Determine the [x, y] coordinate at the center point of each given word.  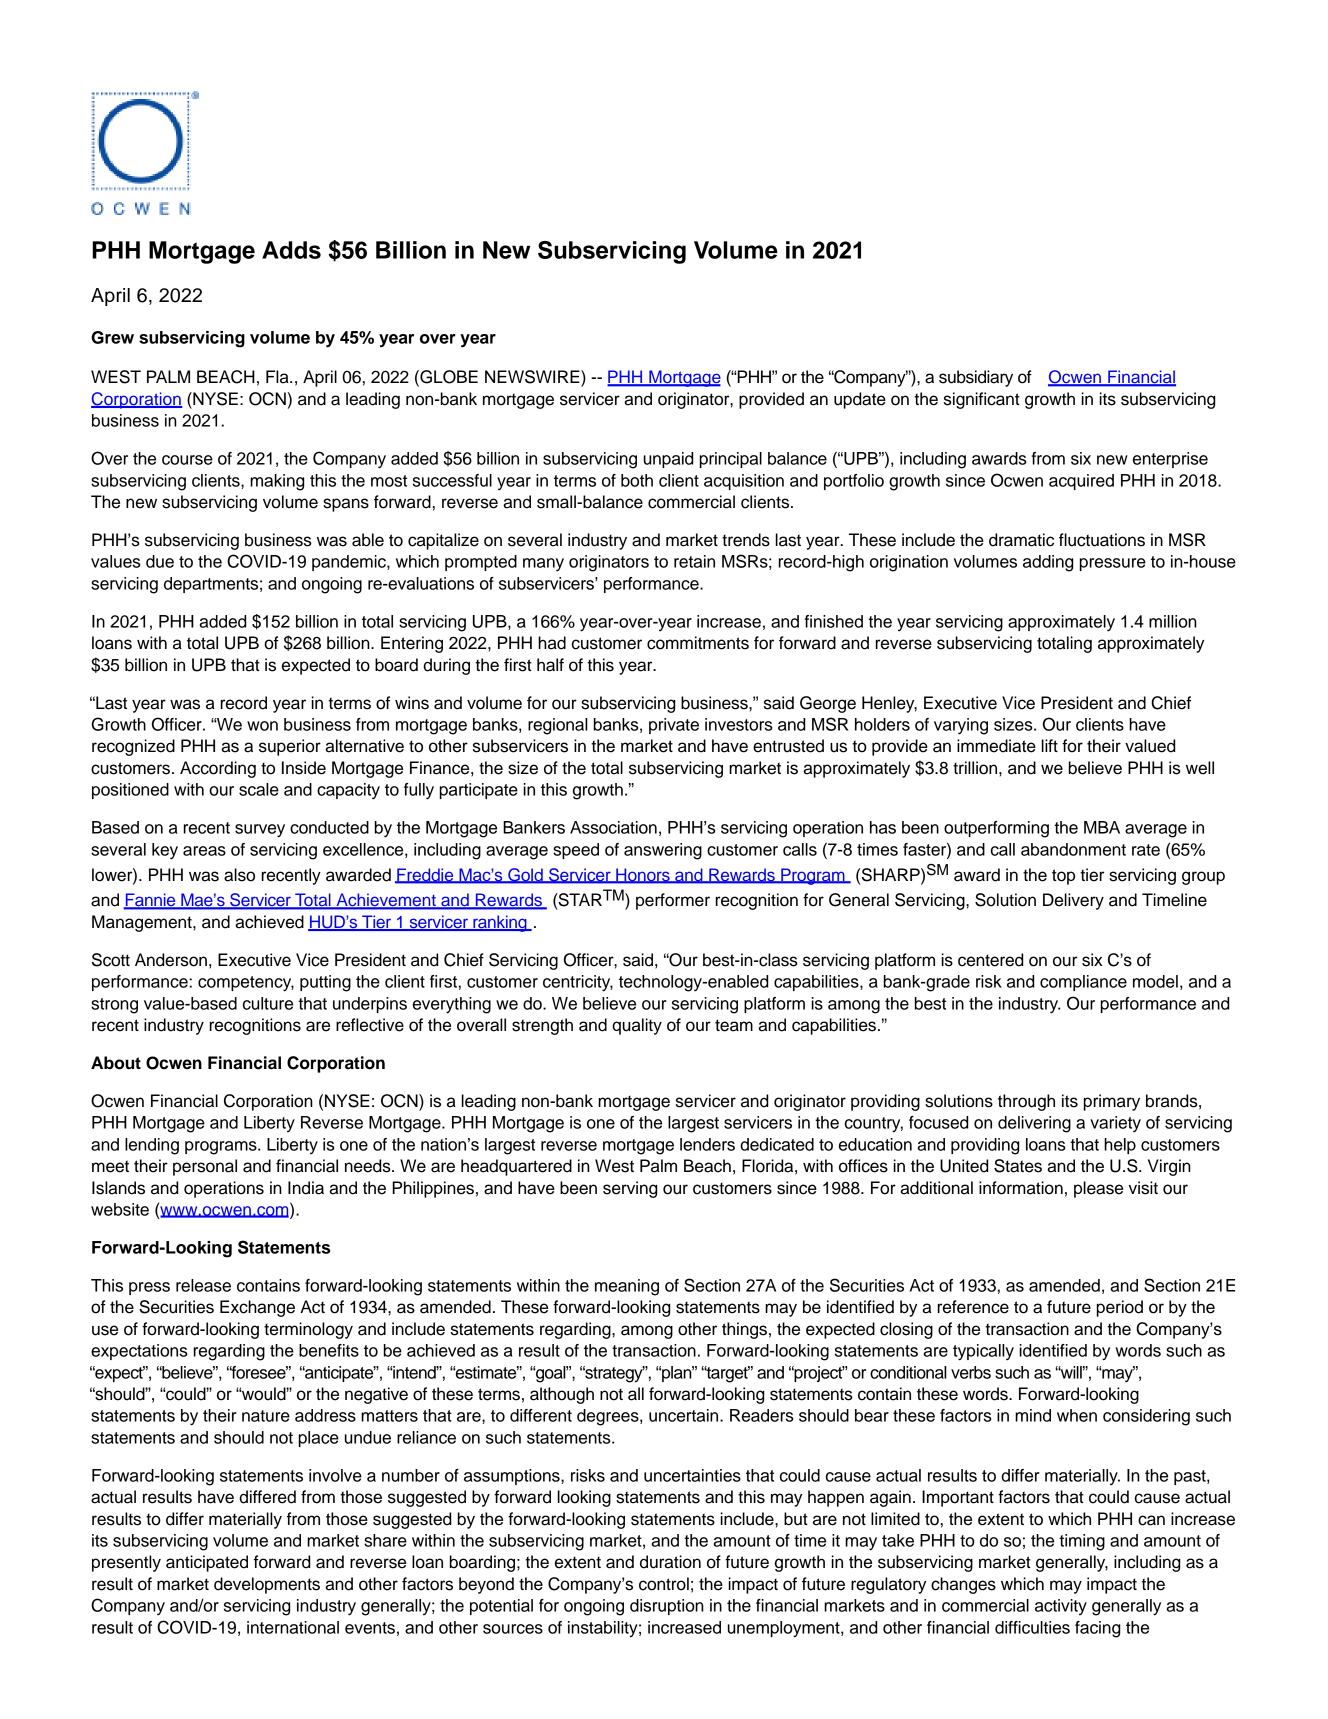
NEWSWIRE [533, 378]
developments [267, 1585]
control [664, 1584]
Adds [291, 250]
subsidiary [976, 378]
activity [1061, 1607]
